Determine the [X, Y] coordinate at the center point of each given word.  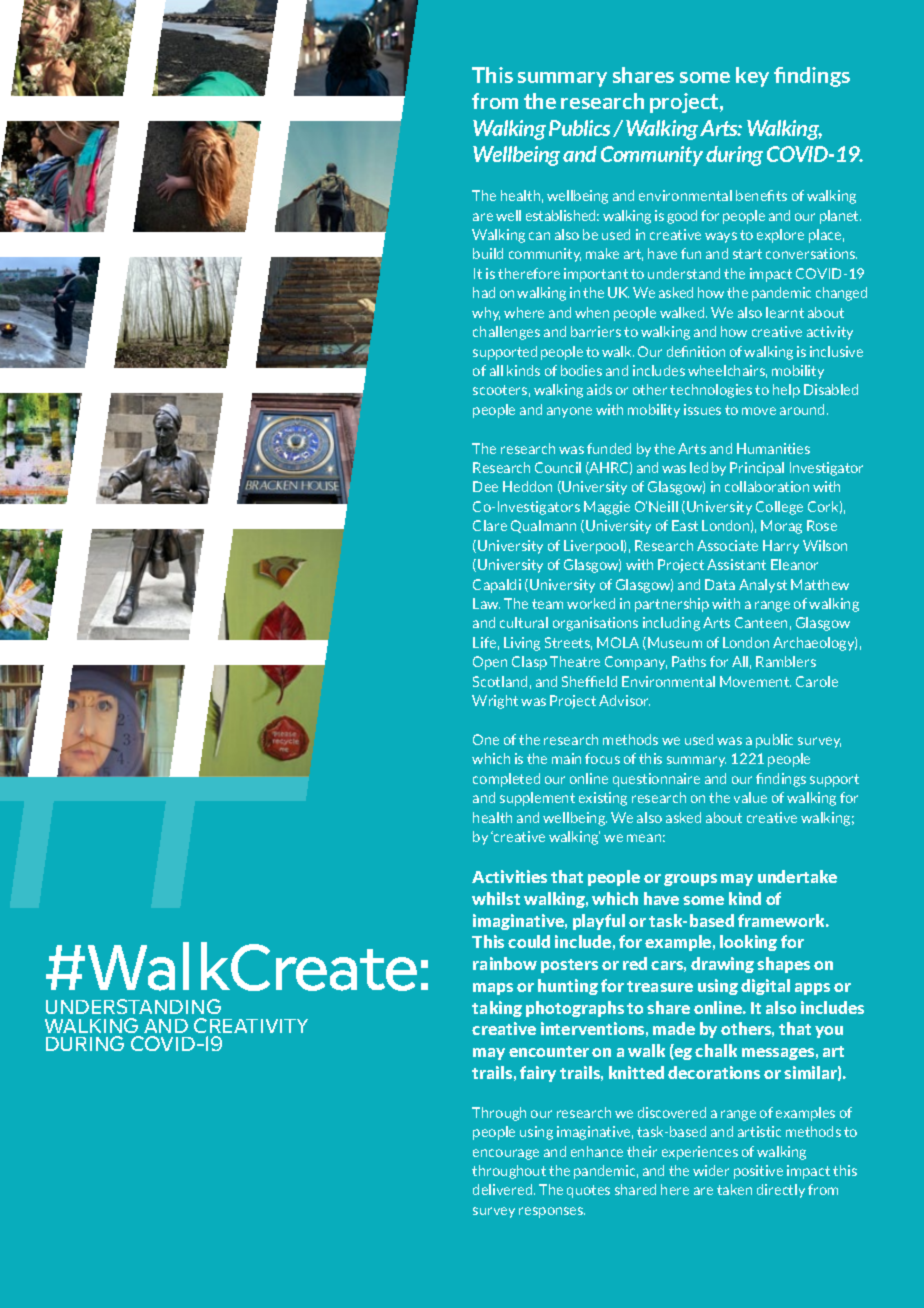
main [566, 758]
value [750, 797]
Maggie [607, 508]
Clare [490, 525]
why [486, 314]
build [488, 253]
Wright [495, 702]
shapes [783, 965]
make [602, 253]
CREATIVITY [251, 1025]
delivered [504, 1189]
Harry [781, 547]
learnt [785, 312]
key [752, 77]
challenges [506, 333]
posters [569, 966]
